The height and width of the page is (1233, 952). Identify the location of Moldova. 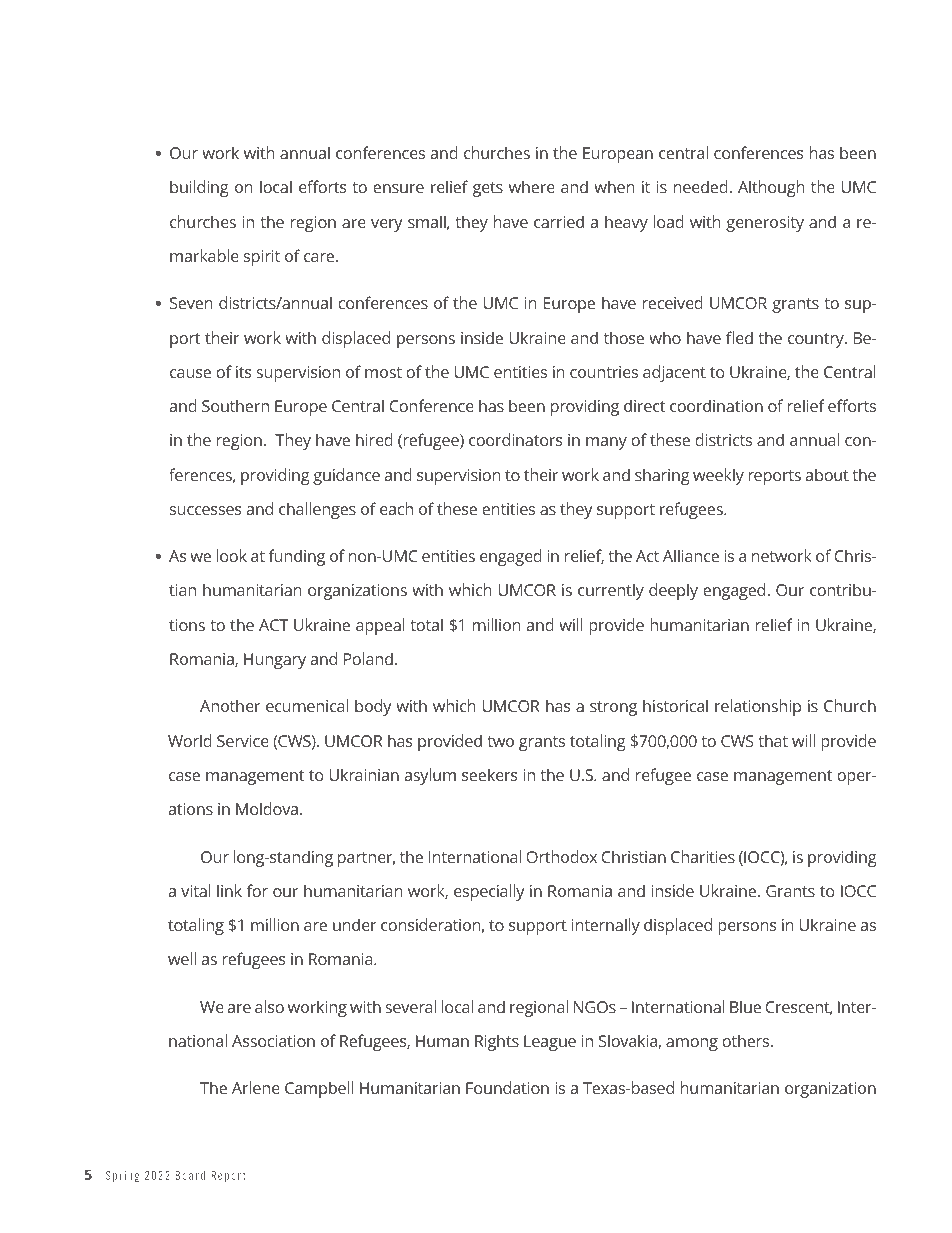
(267, 808).
